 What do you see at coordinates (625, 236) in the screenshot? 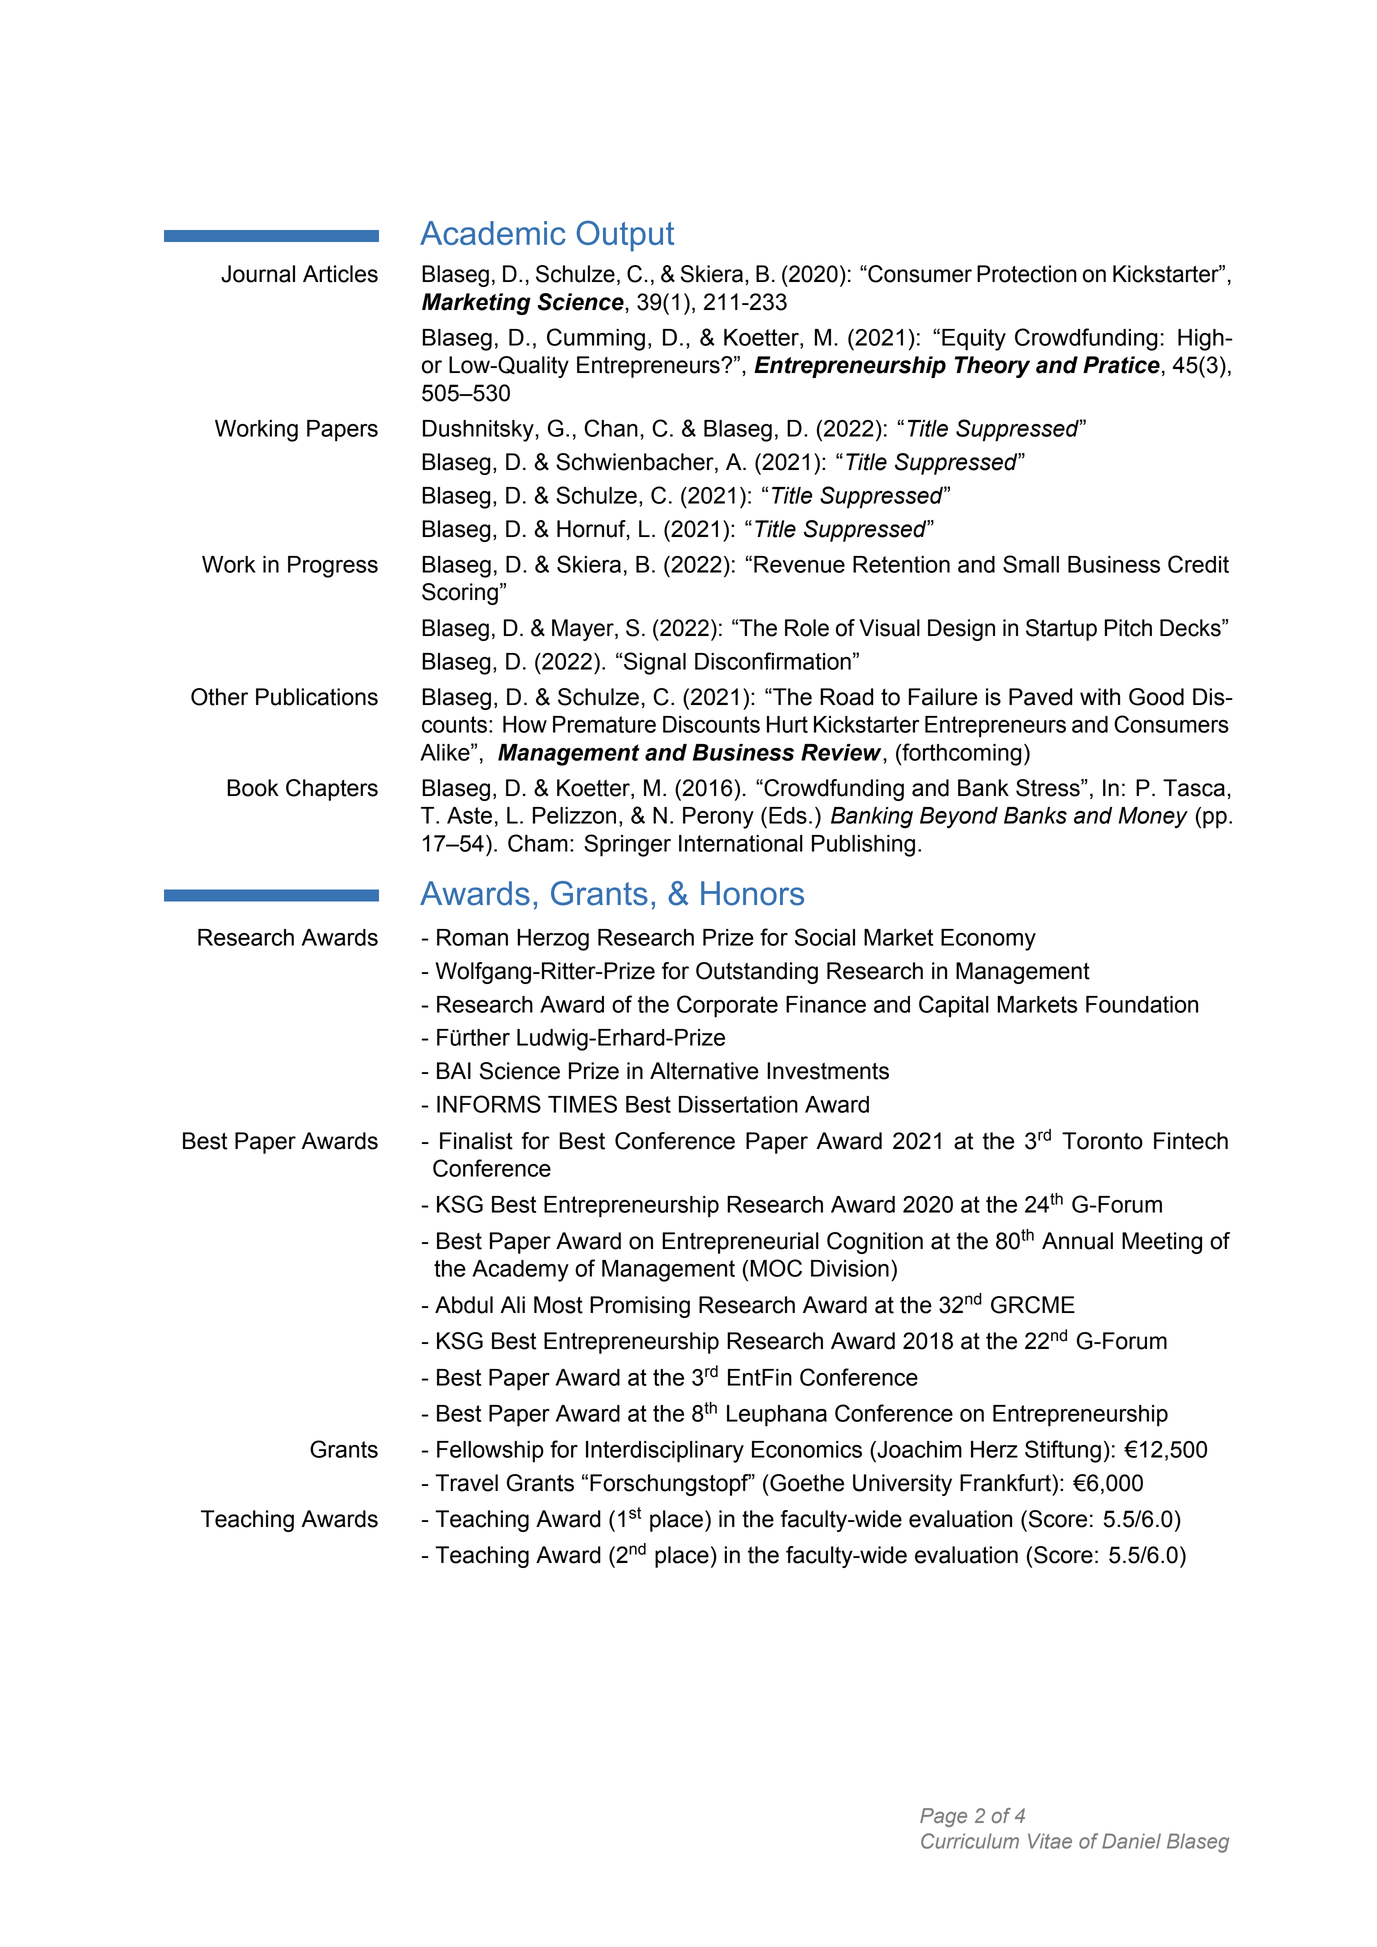
I see `Output` at bounding box center [625, 236].
